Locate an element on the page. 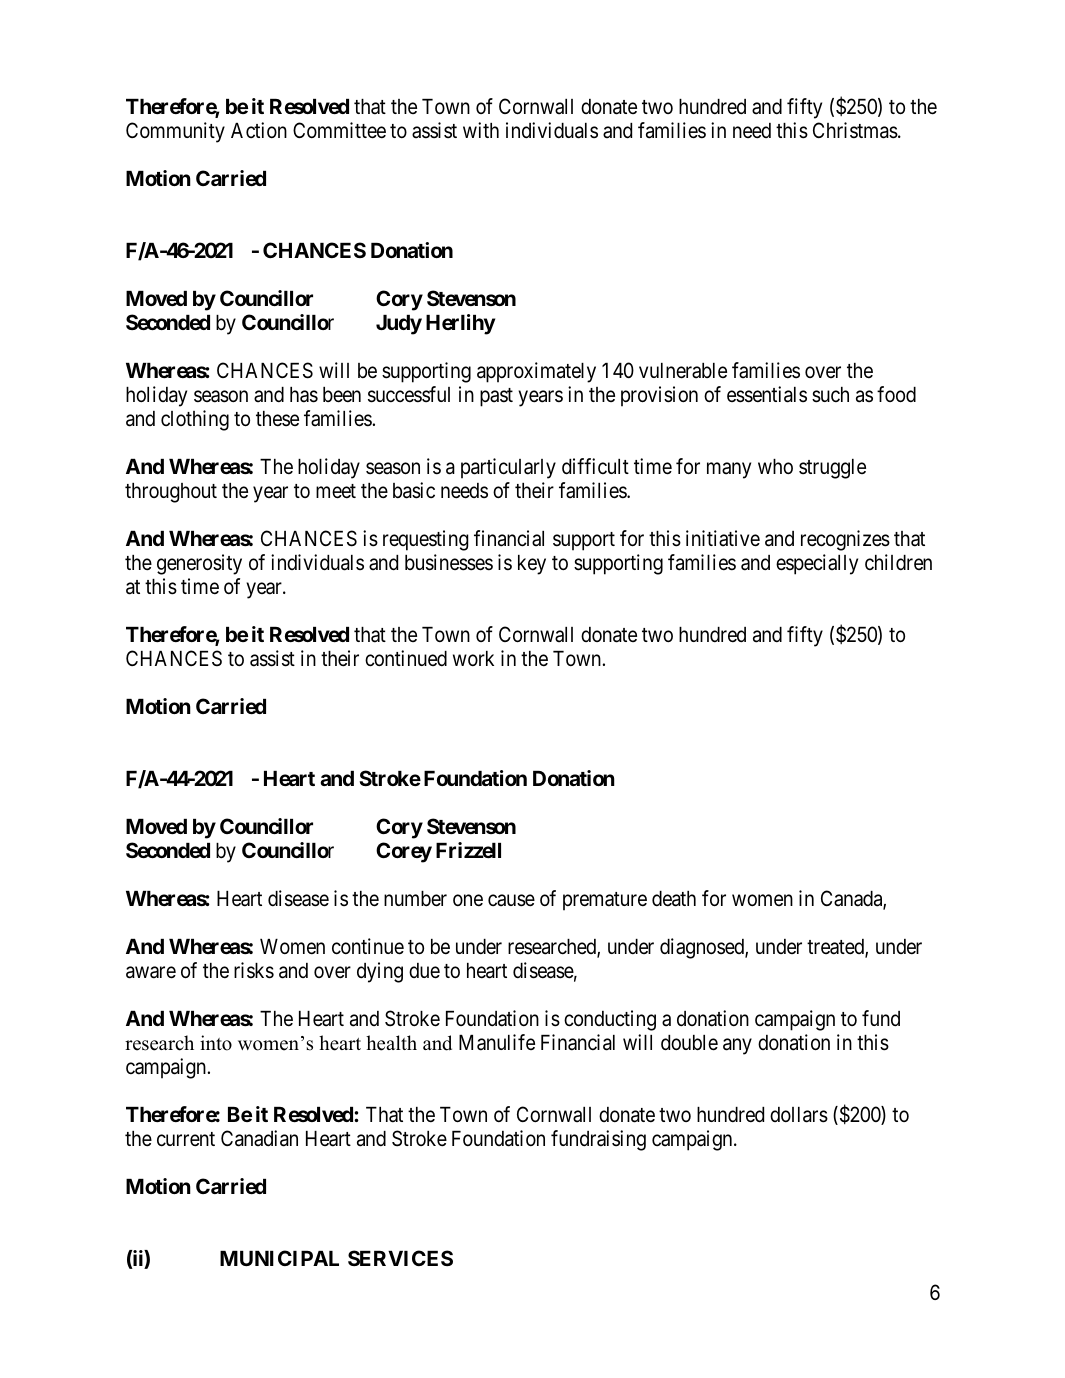 Image resolution: width=1065 pixels, height=1378 pixels. MUNICIPAL is located at coordinates (279, 1258).
